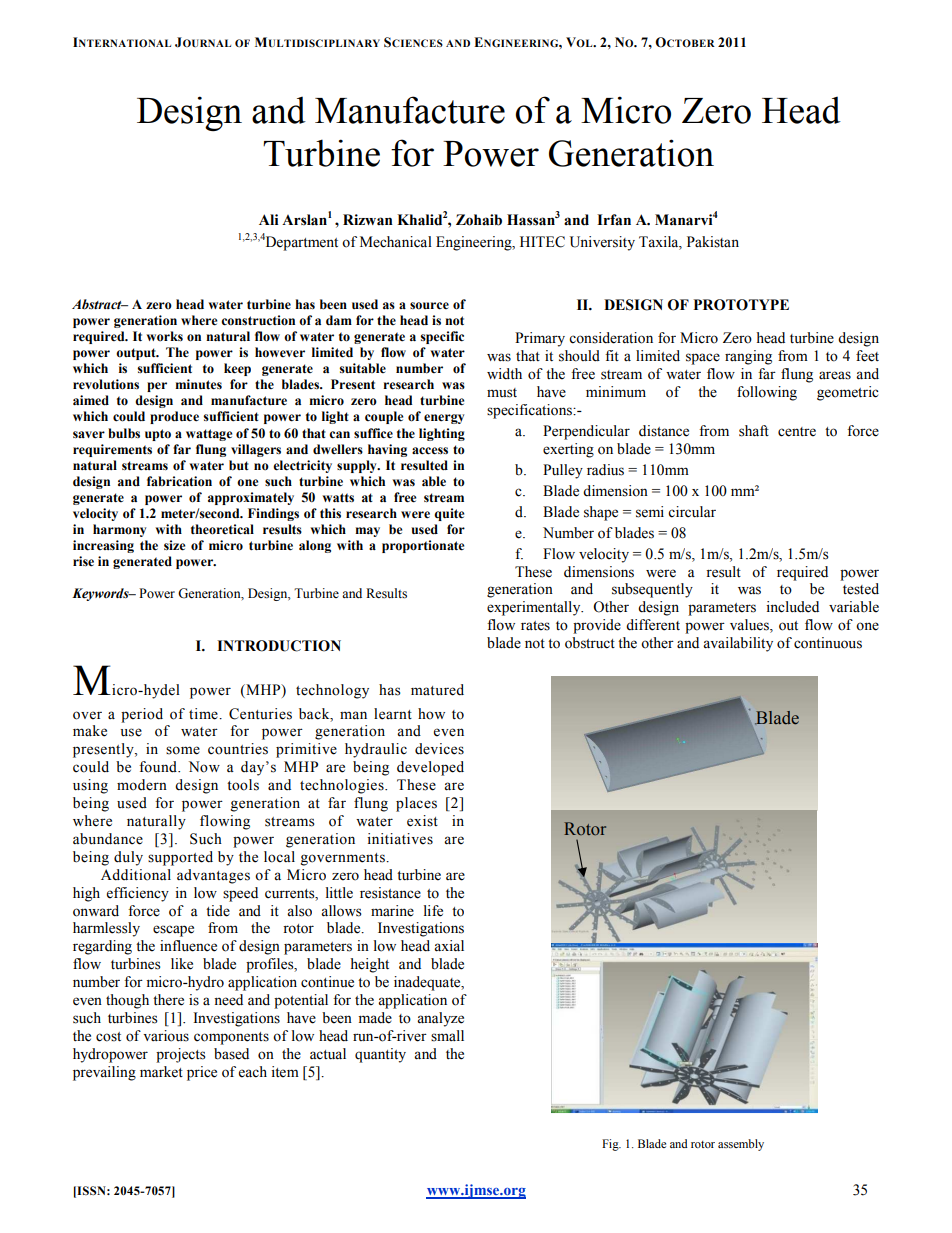 The height and width of the document is (1233, 952). I want to click on price, so click(202, 1073).
